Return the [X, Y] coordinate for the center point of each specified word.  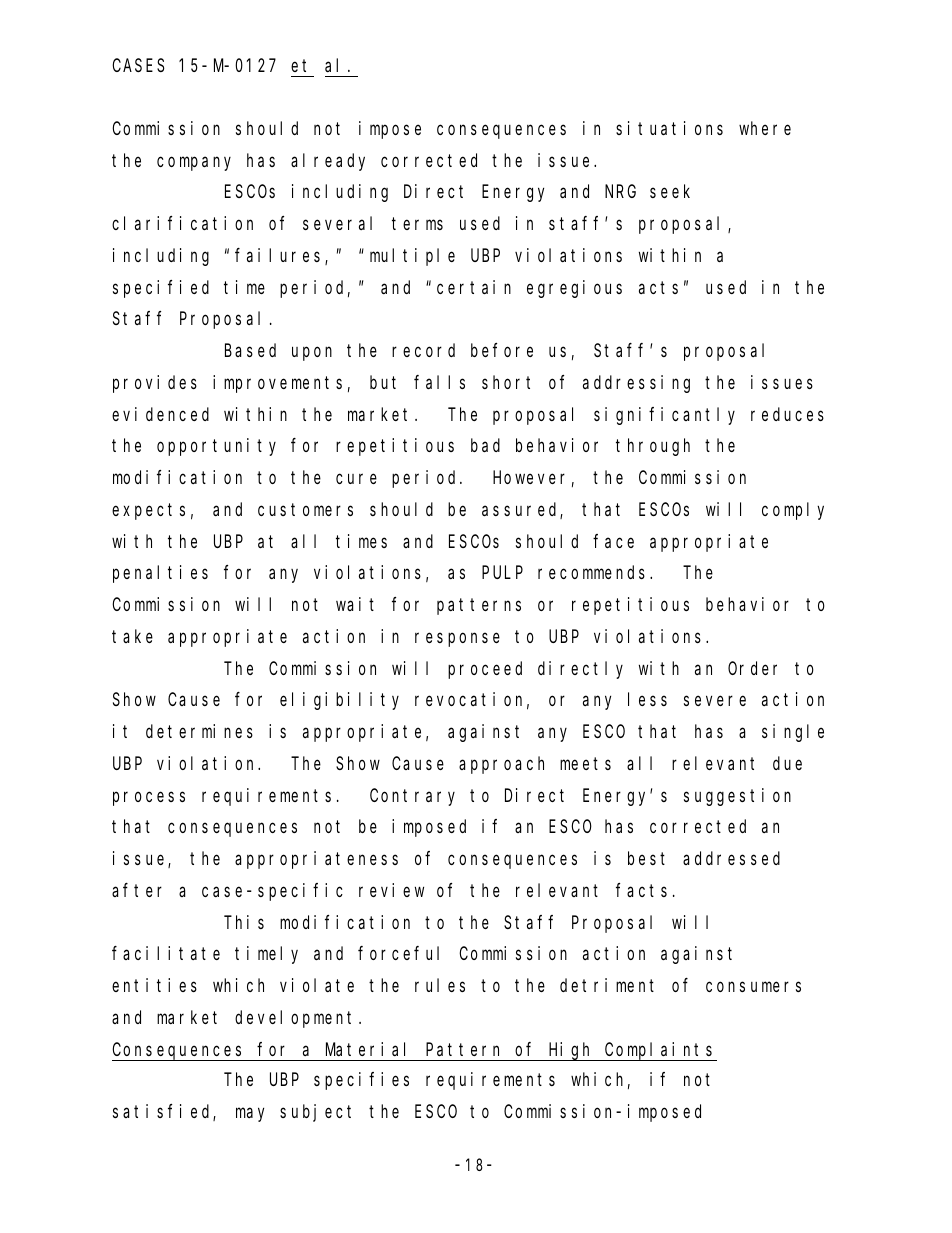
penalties [160, 574]
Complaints [660, 1051]
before [502, 350]
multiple [412, 257]
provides [155, 384]
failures [280, 256]
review [391, 890]
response [457, 640]
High [571, 1051]
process [149, 798]
